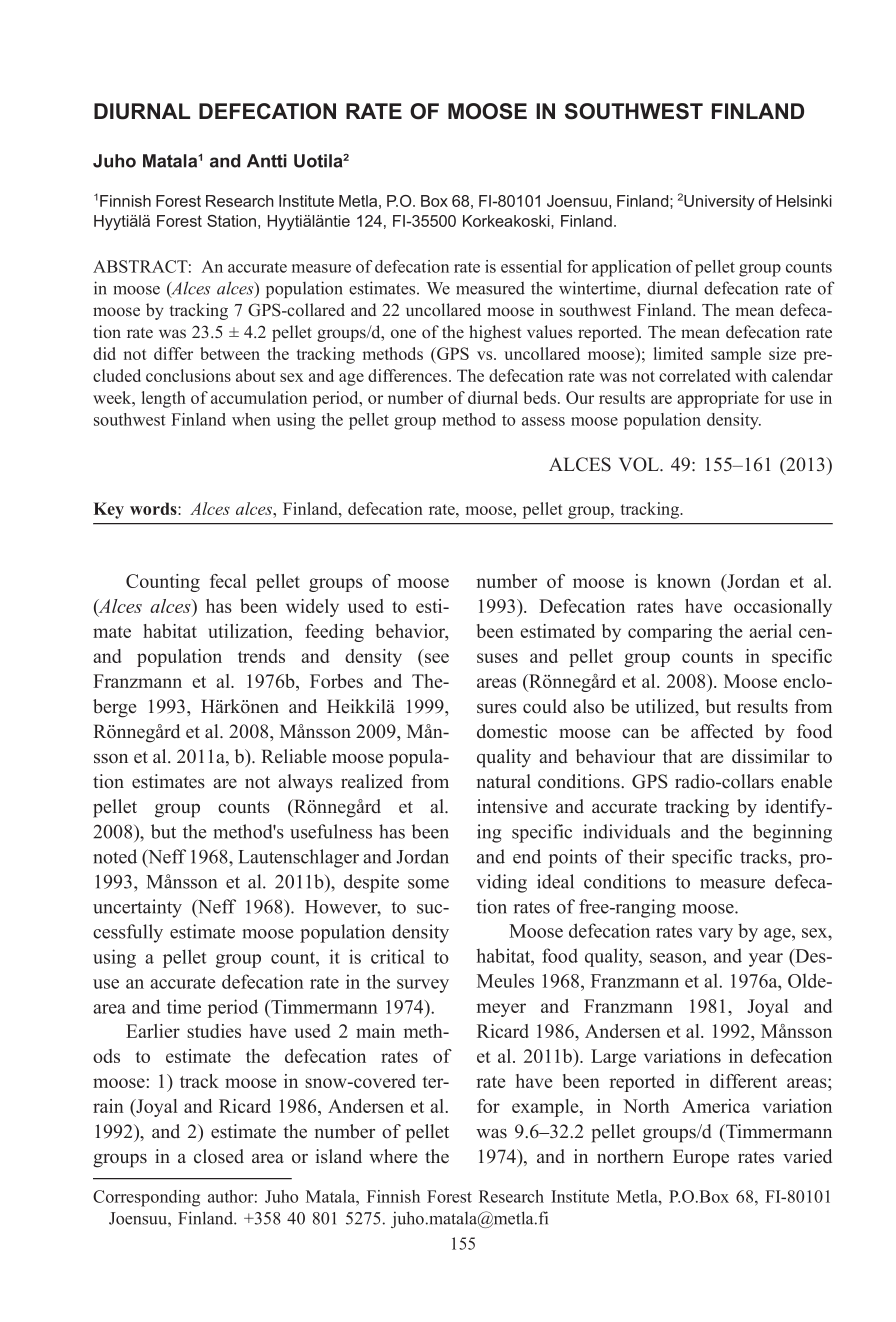  I want to click on vary, so click(715, 935).
